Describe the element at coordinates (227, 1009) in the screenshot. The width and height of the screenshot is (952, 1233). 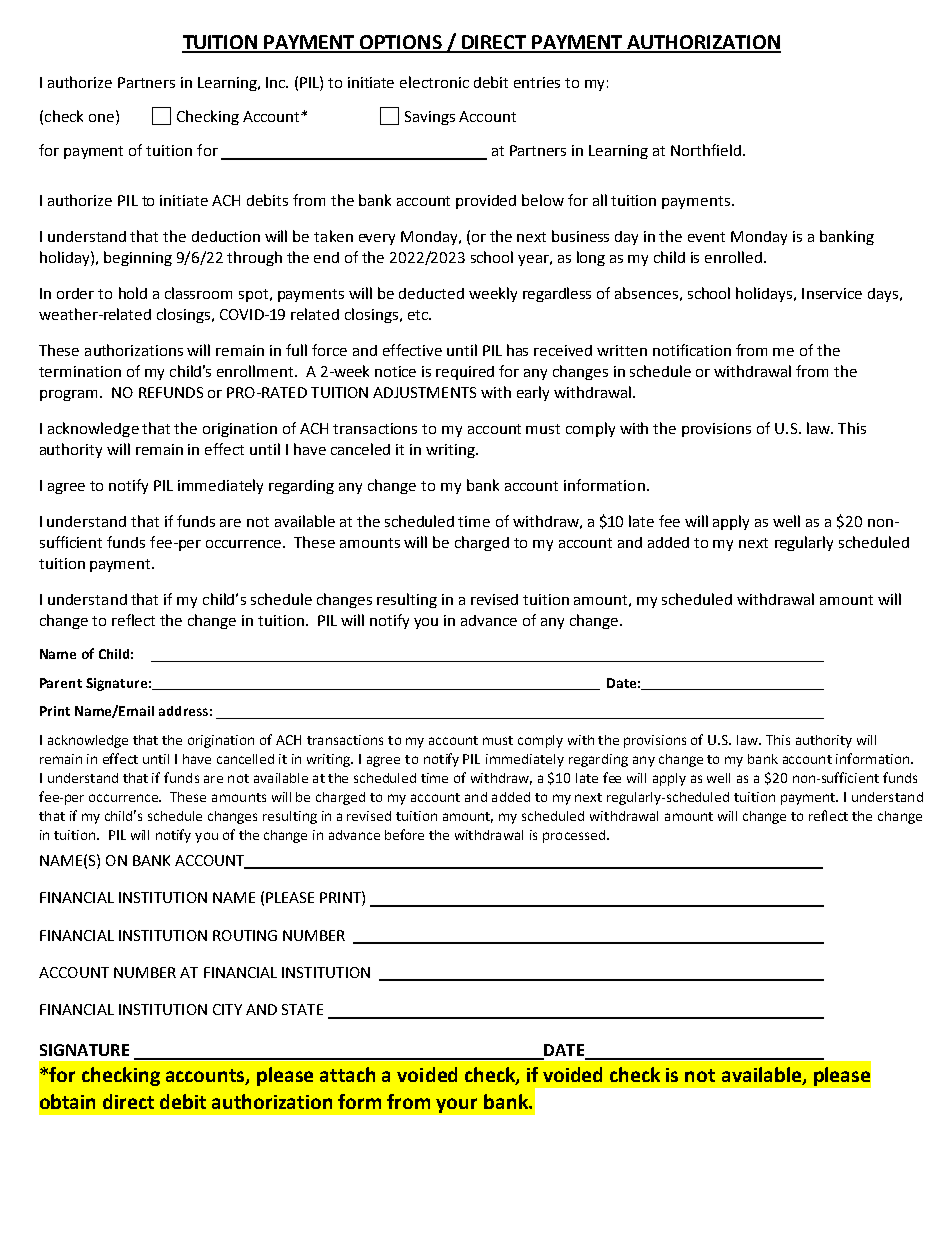
I see `CITY` at that location.
